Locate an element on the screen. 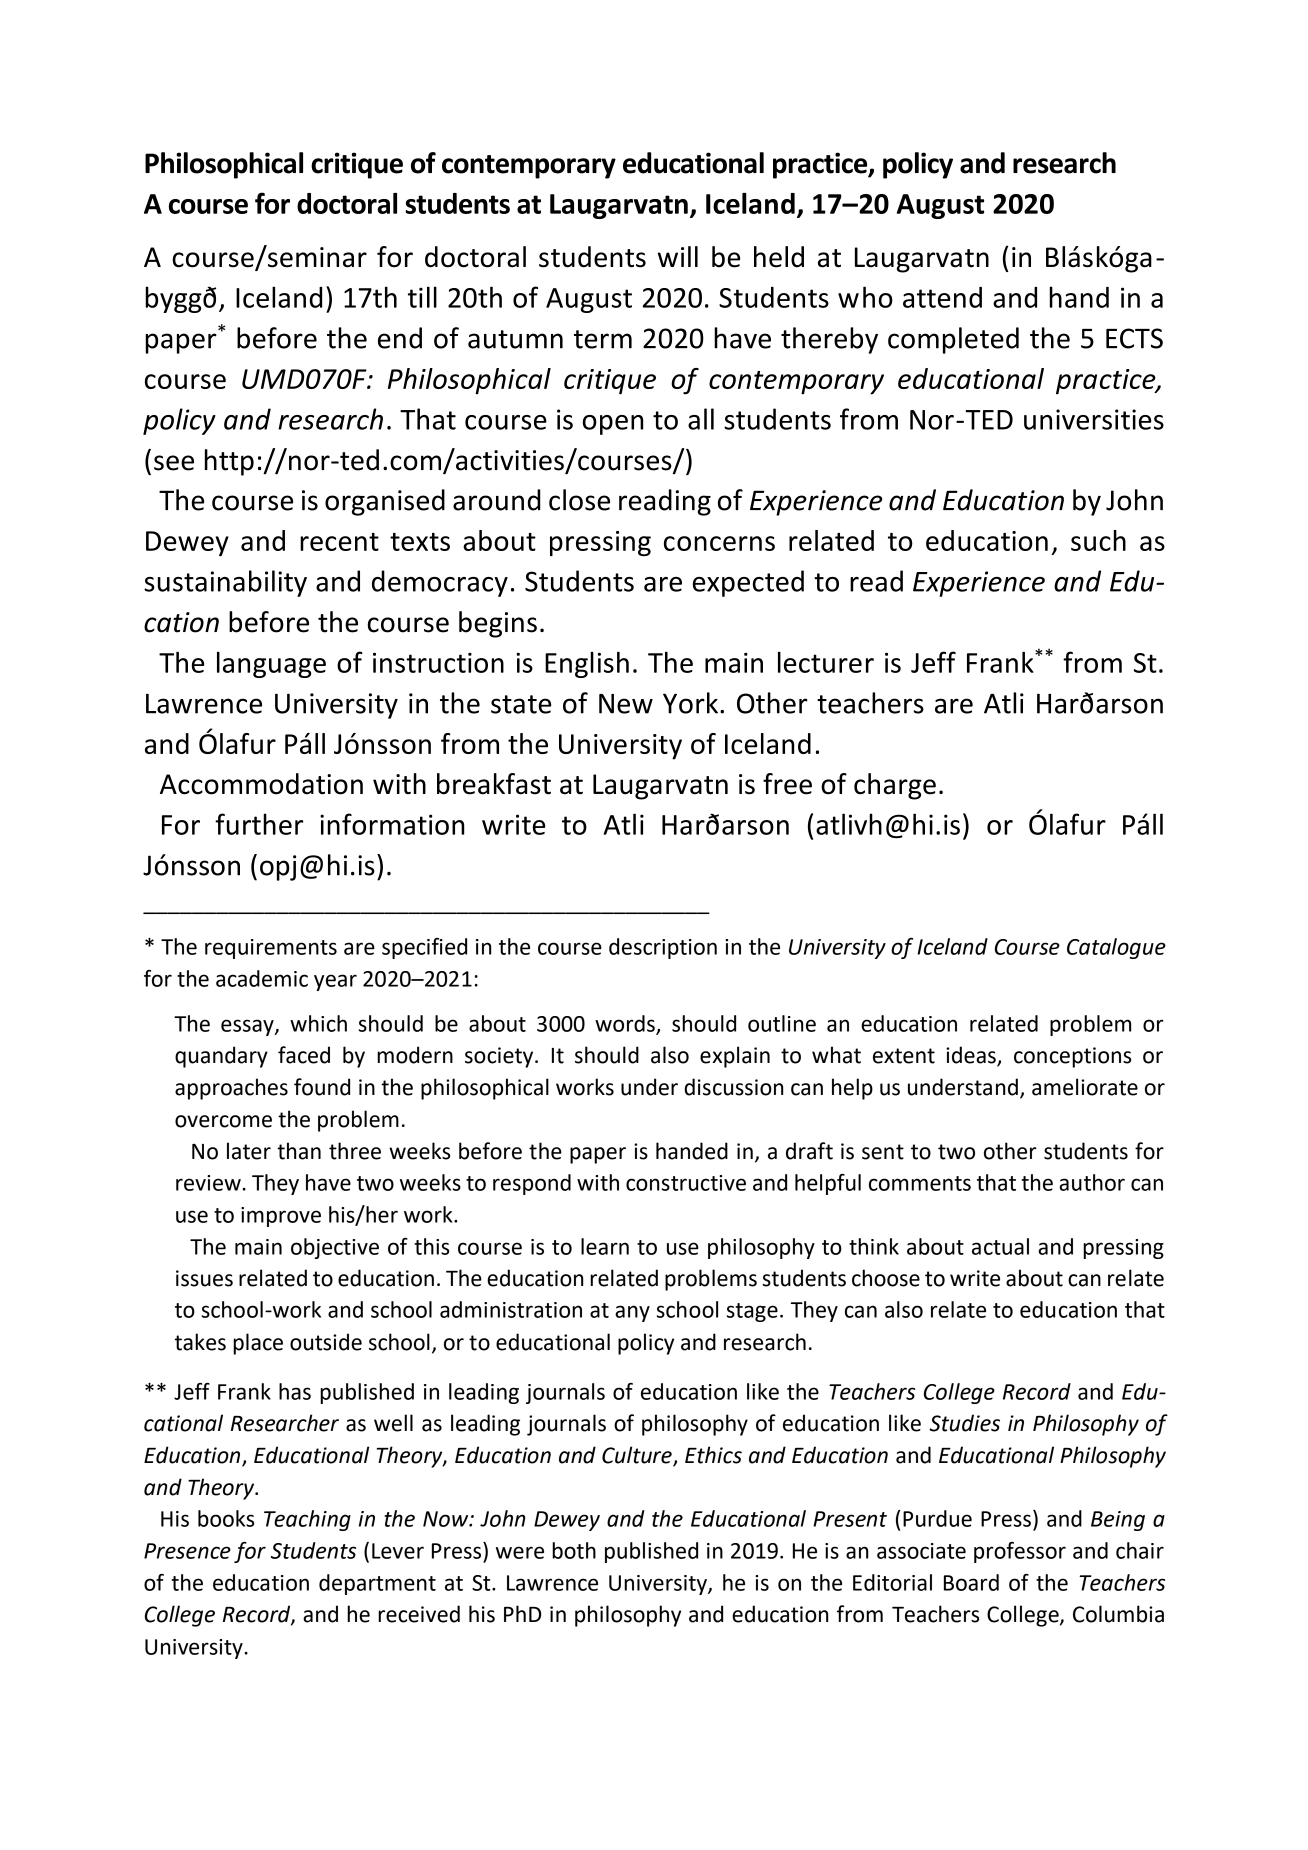 The width and height of the screenshot is (1308, 1850). New is located at coordinates (626, 704).
